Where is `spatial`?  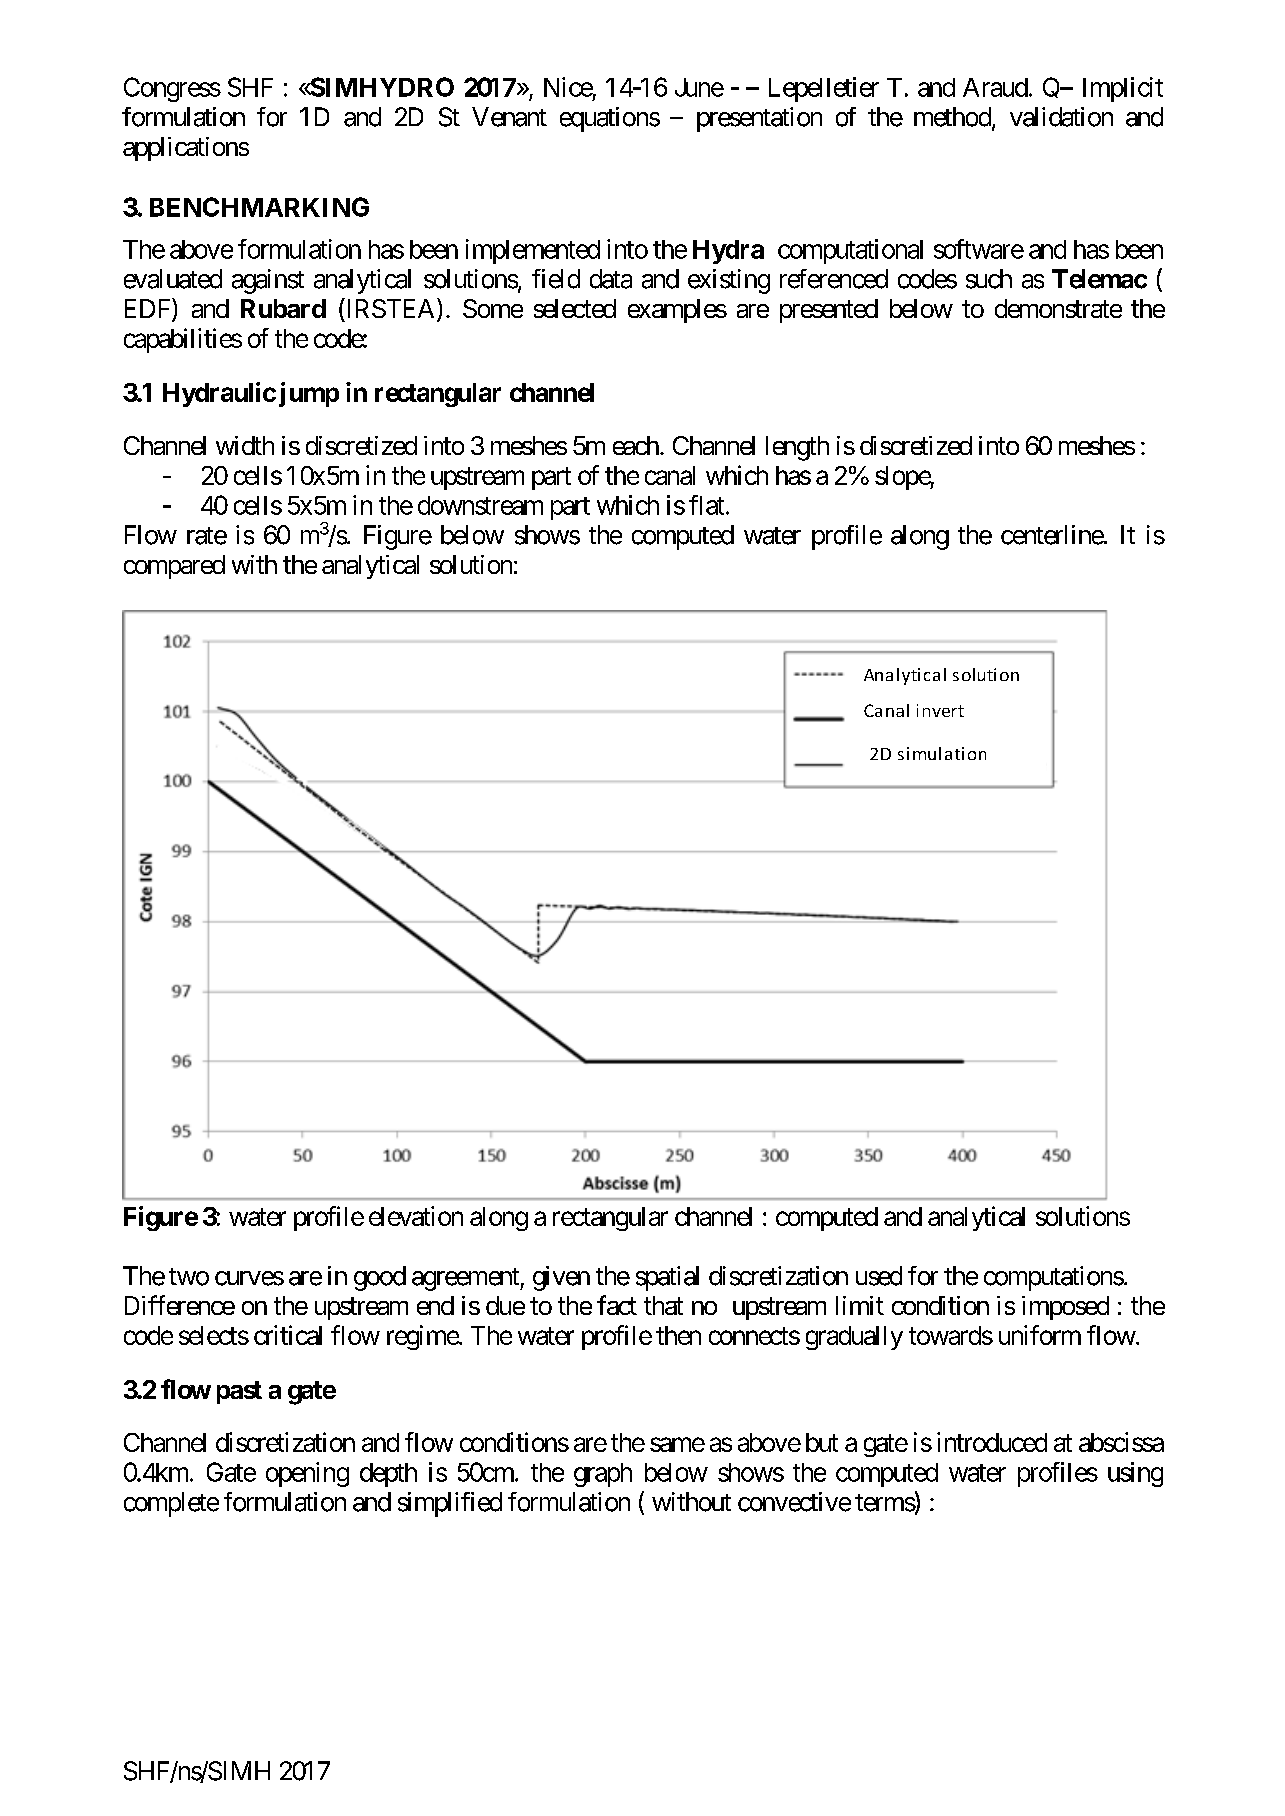
spatial is located at coordinates (667, 1278).
